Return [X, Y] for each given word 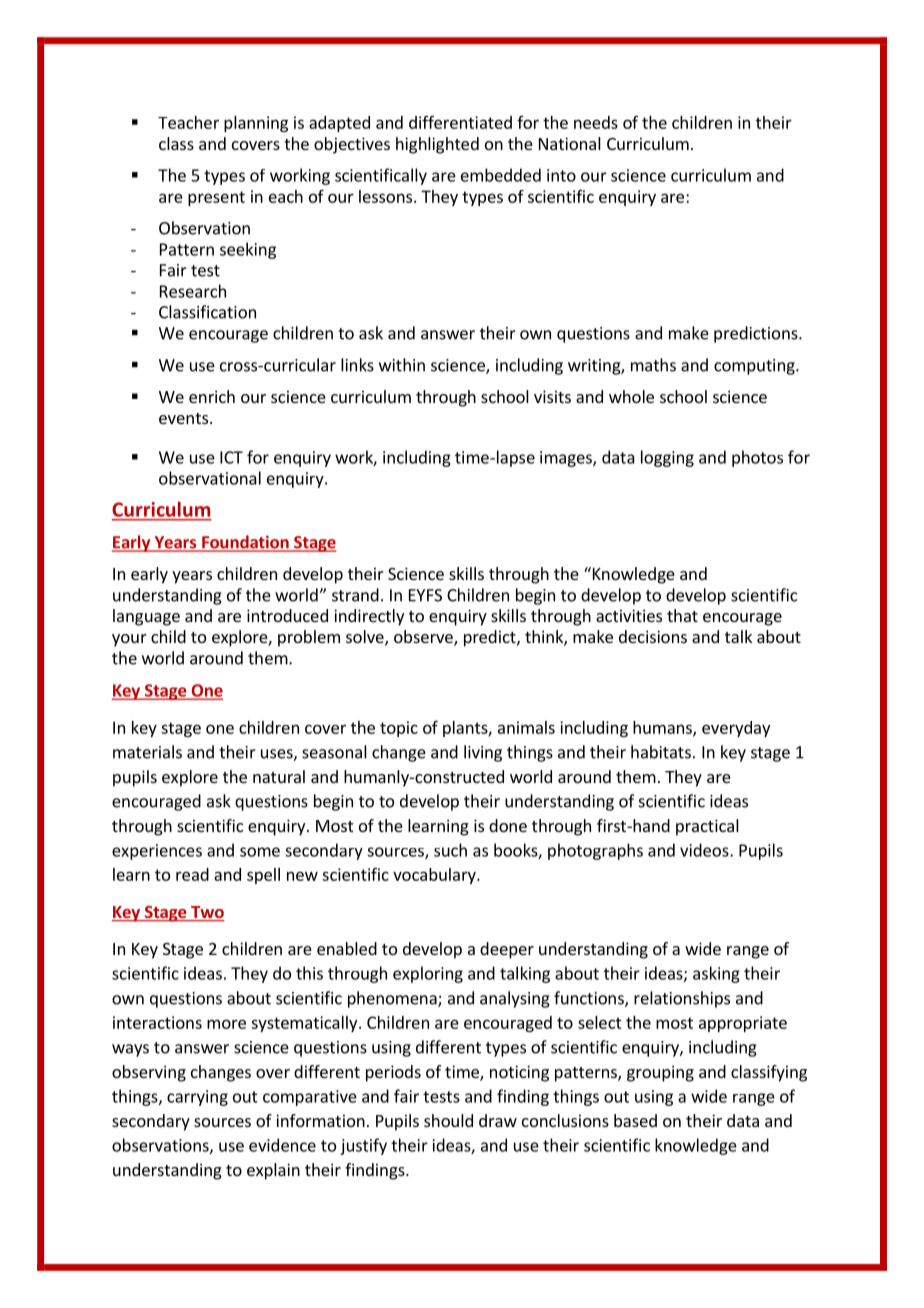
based [635, 1120]
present [216, 198]
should [448, 1120]
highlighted [437, 145]
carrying [197, 1098]
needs [596, 122]
